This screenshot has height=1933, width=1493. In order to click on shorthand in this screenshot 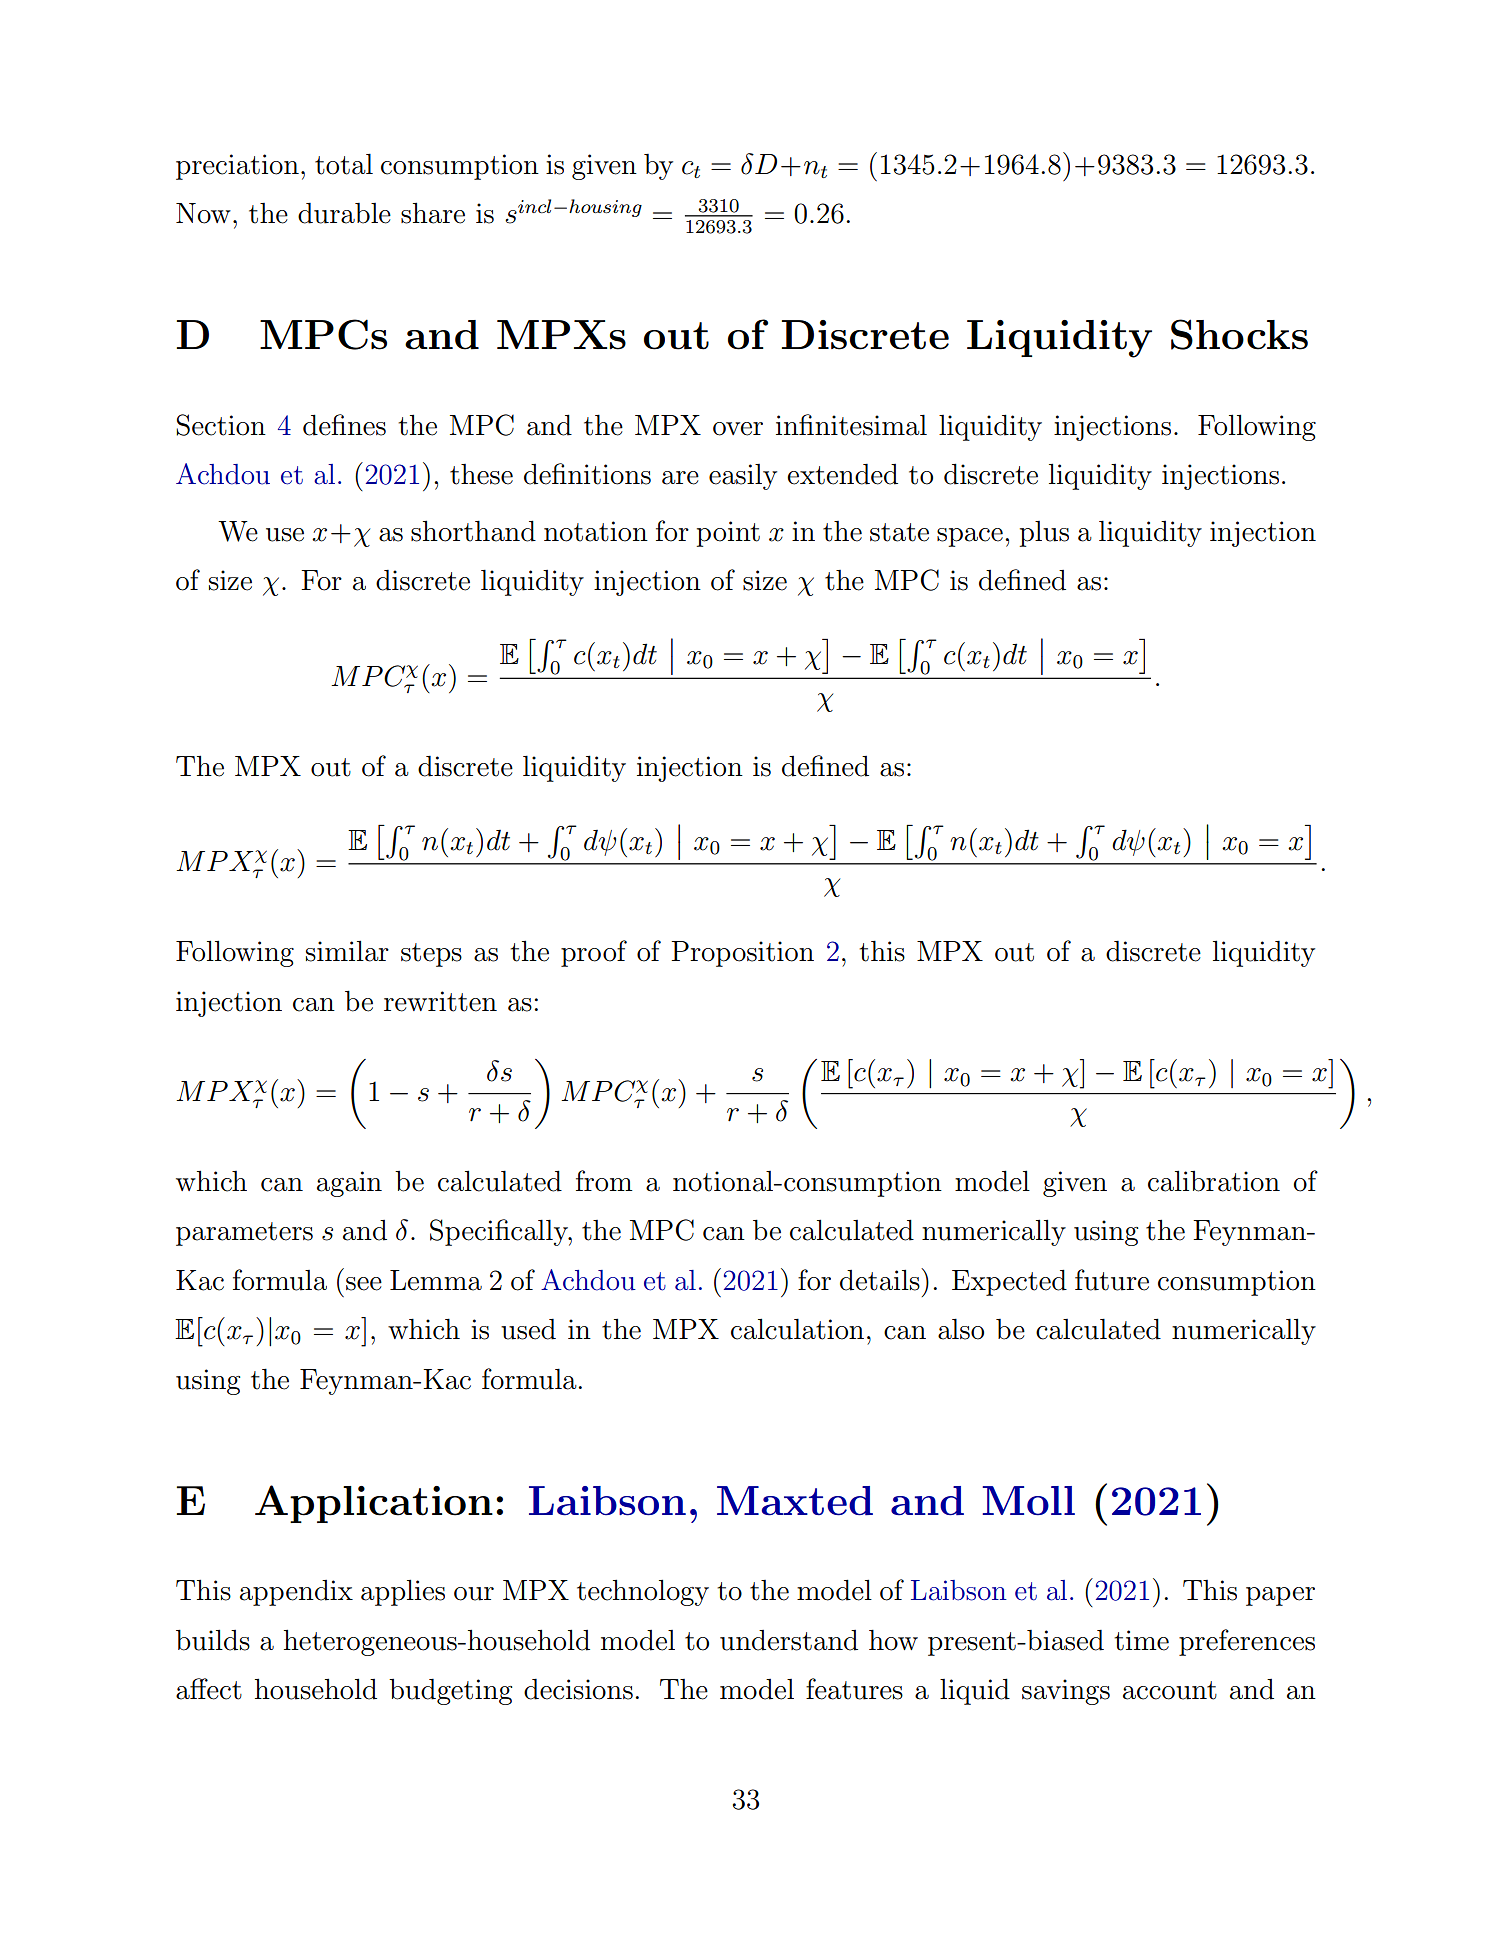, I will do `click(473, 531)`.
